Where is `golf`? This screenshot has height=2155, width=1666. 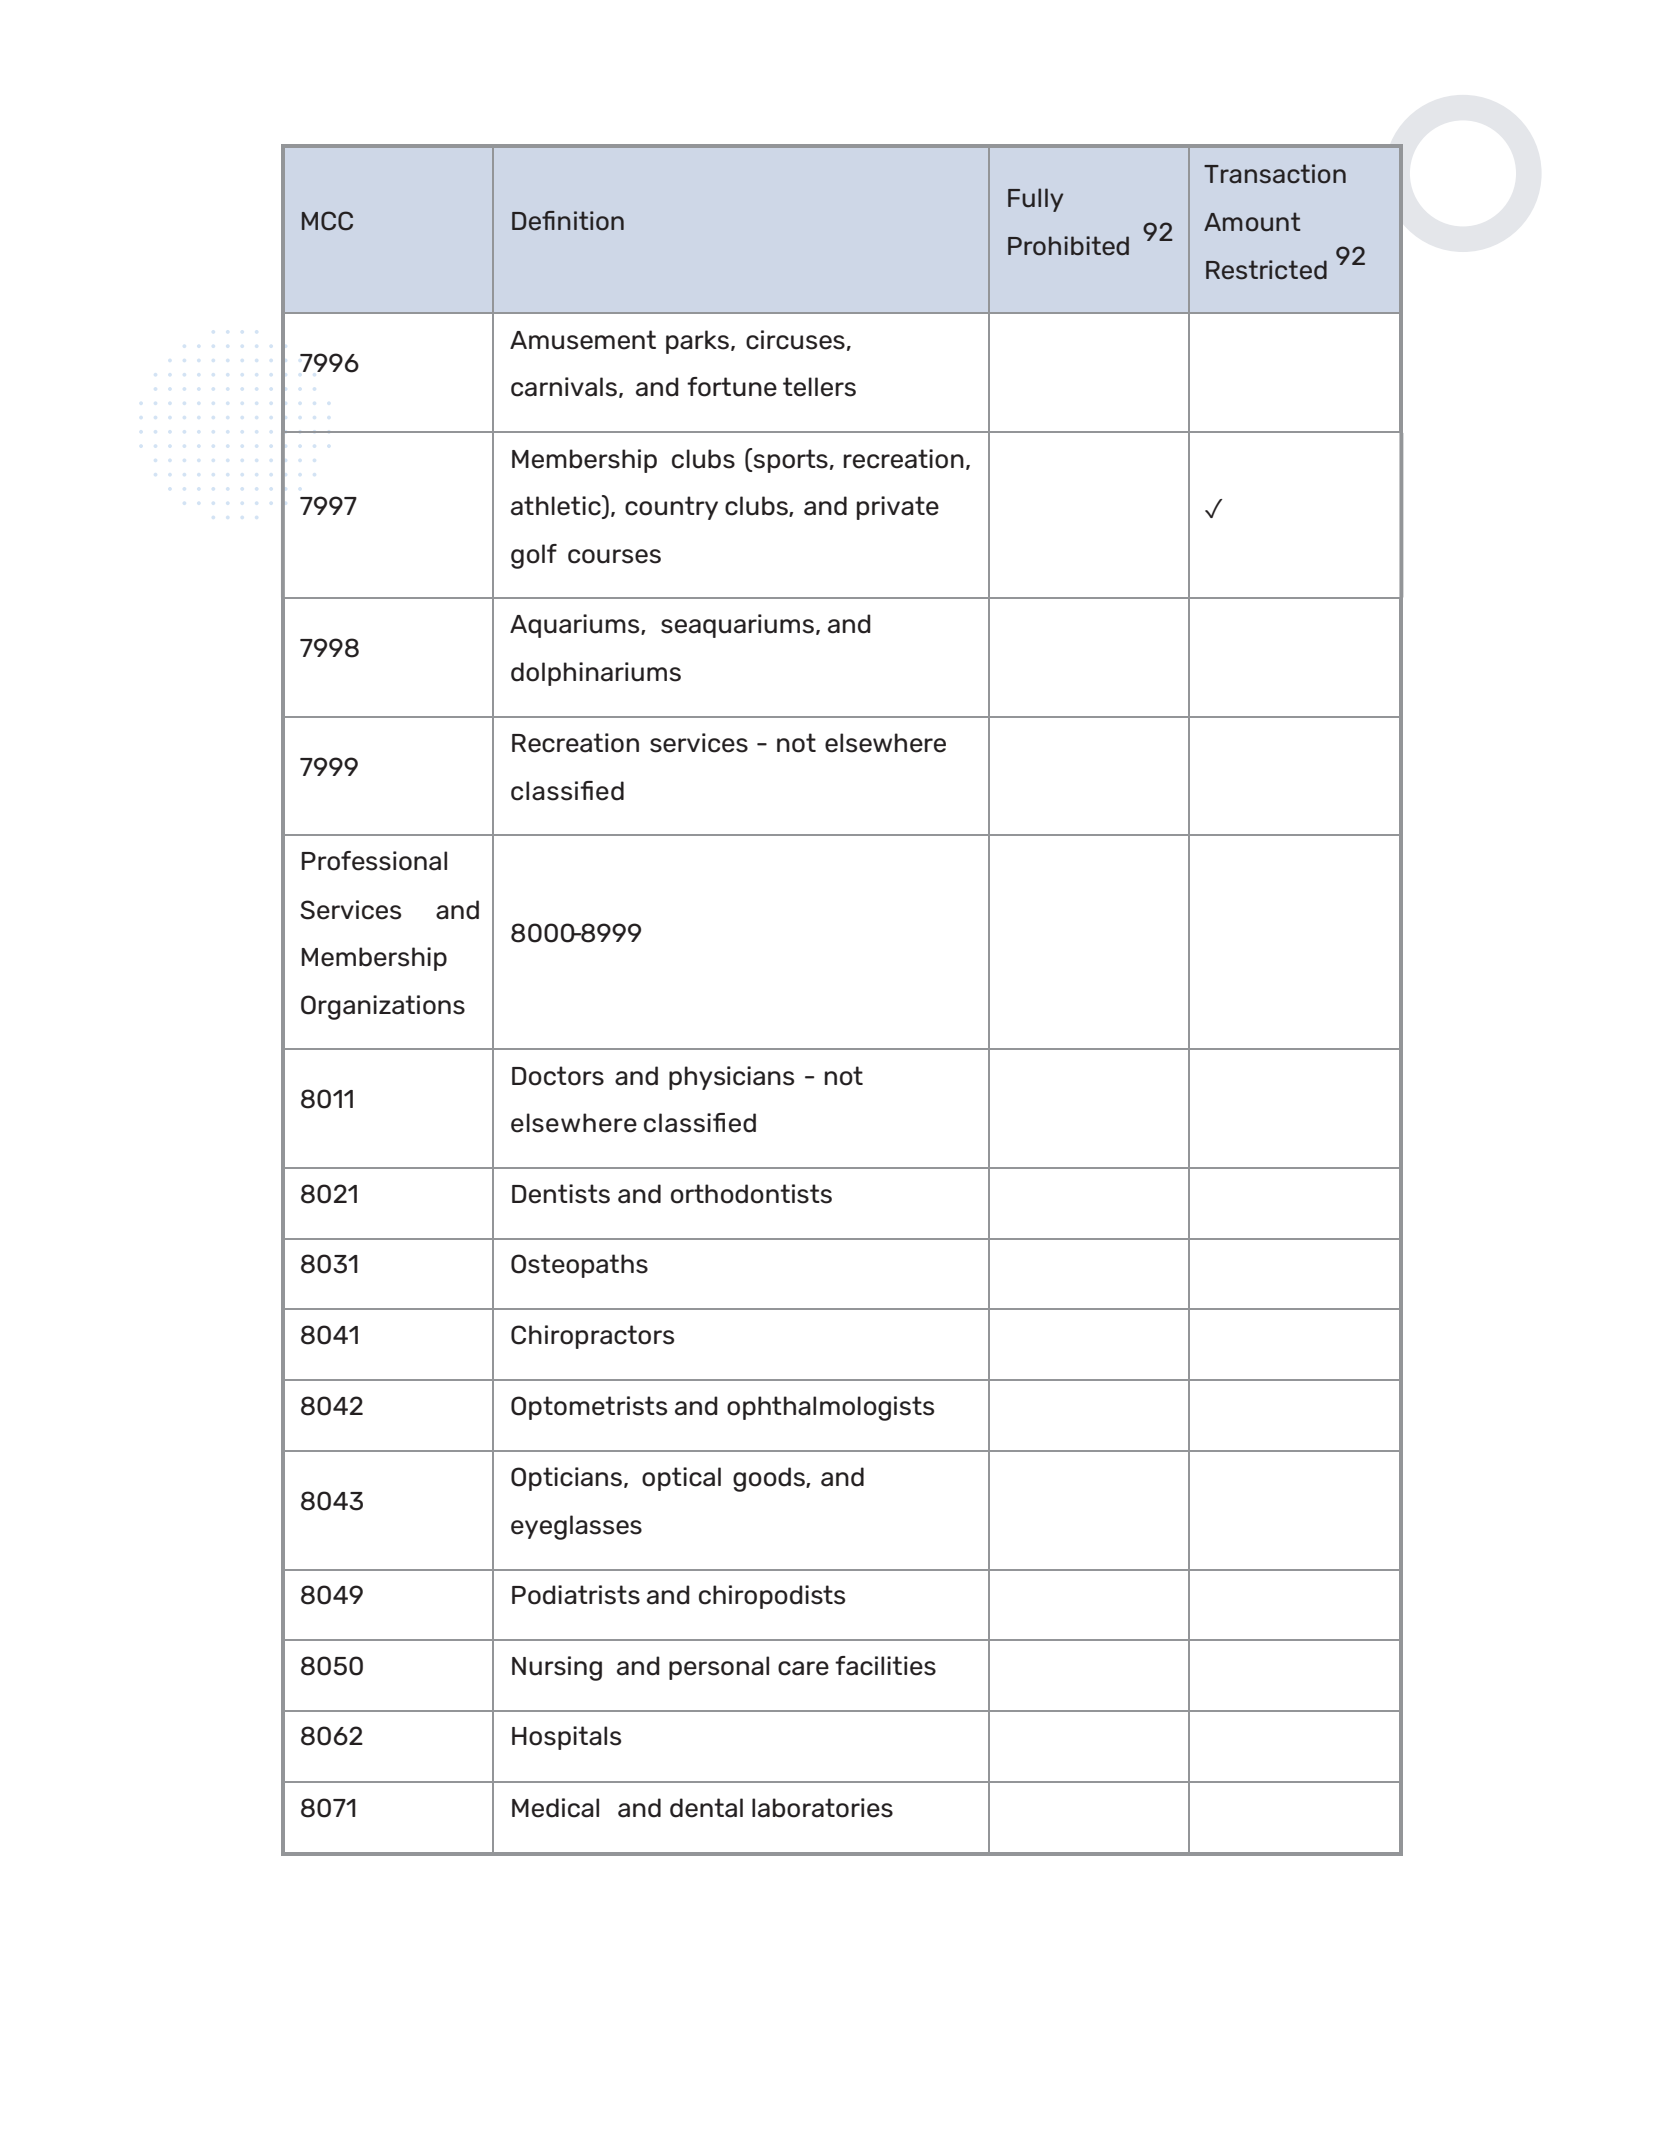 golf is located at coordinates (534, 556).
